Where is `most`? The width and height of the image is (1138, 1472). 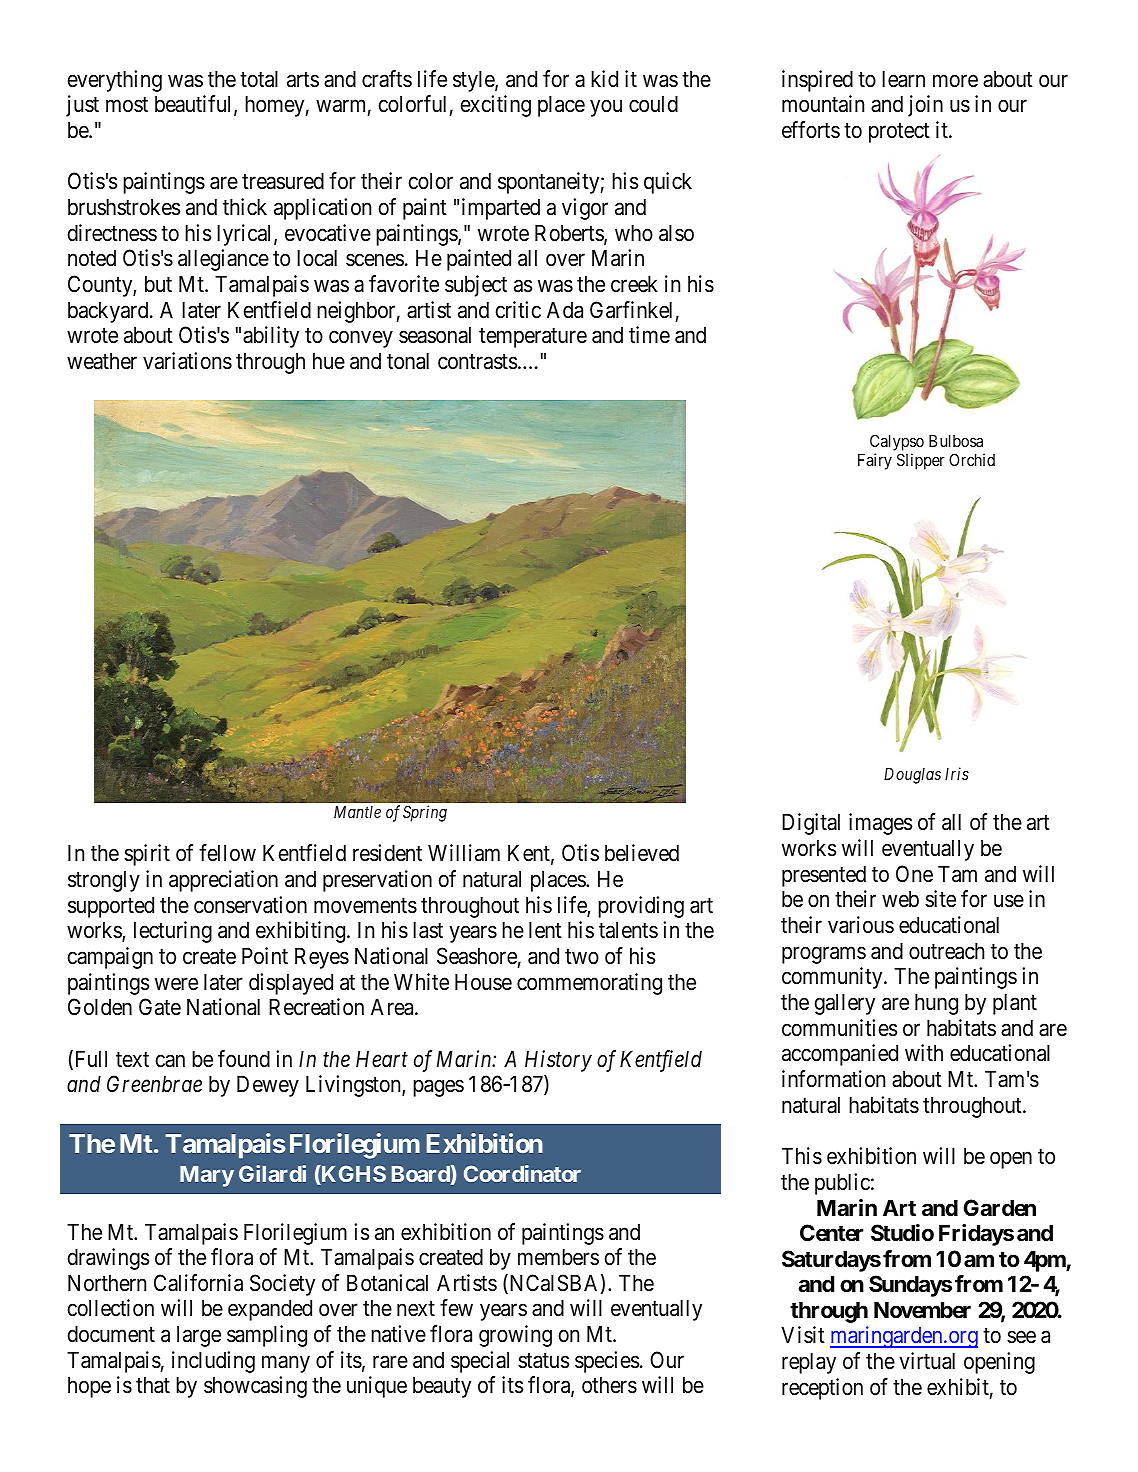 most is located at coordinates (127, 105).
